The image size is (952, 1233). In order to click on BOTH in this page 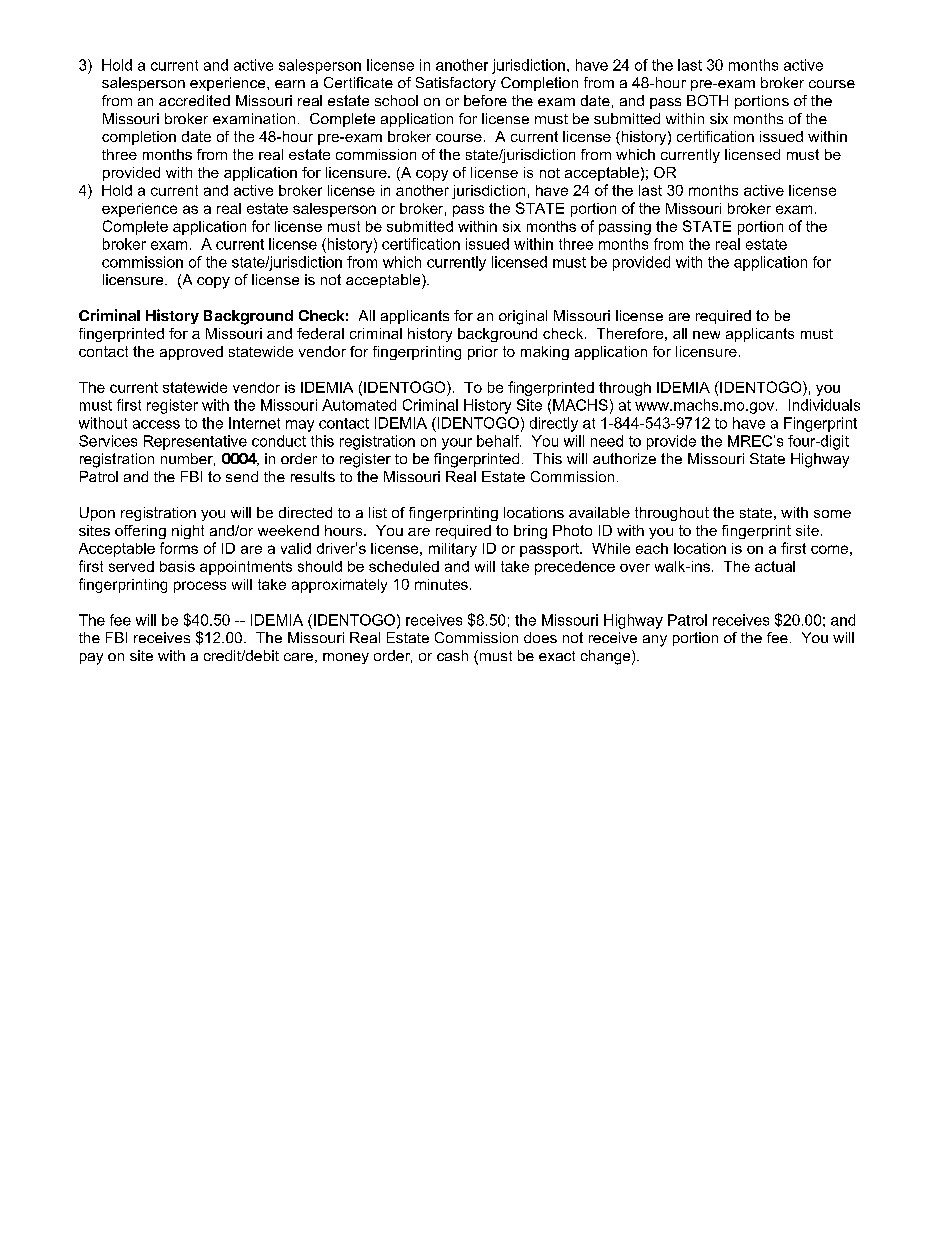, I will do `click(707, 100)`.
